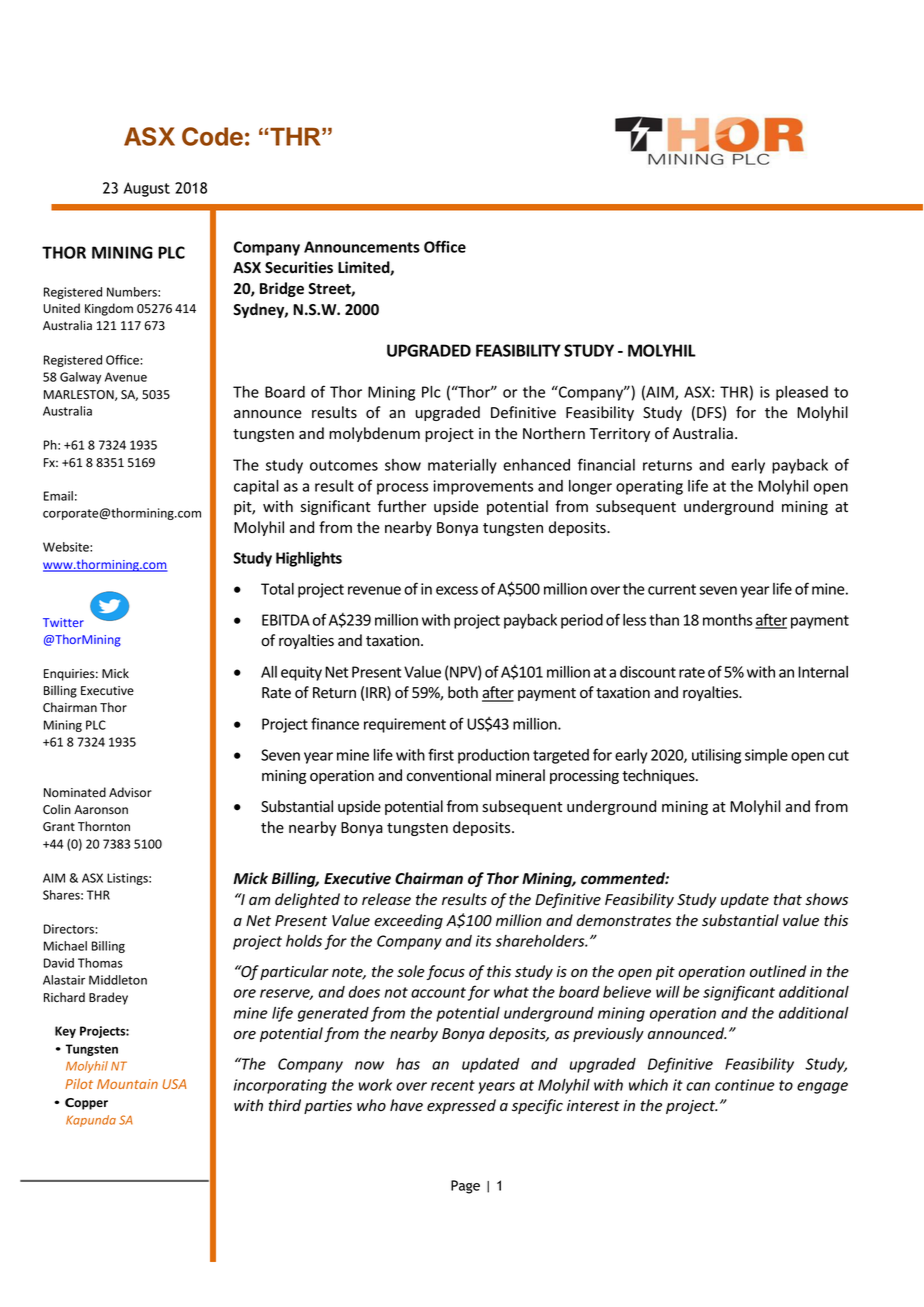 This screenshot has width=924, height=1307. Describe the element at coordinates (449, 775) in the screenshot. I see `conventional` at that location.
